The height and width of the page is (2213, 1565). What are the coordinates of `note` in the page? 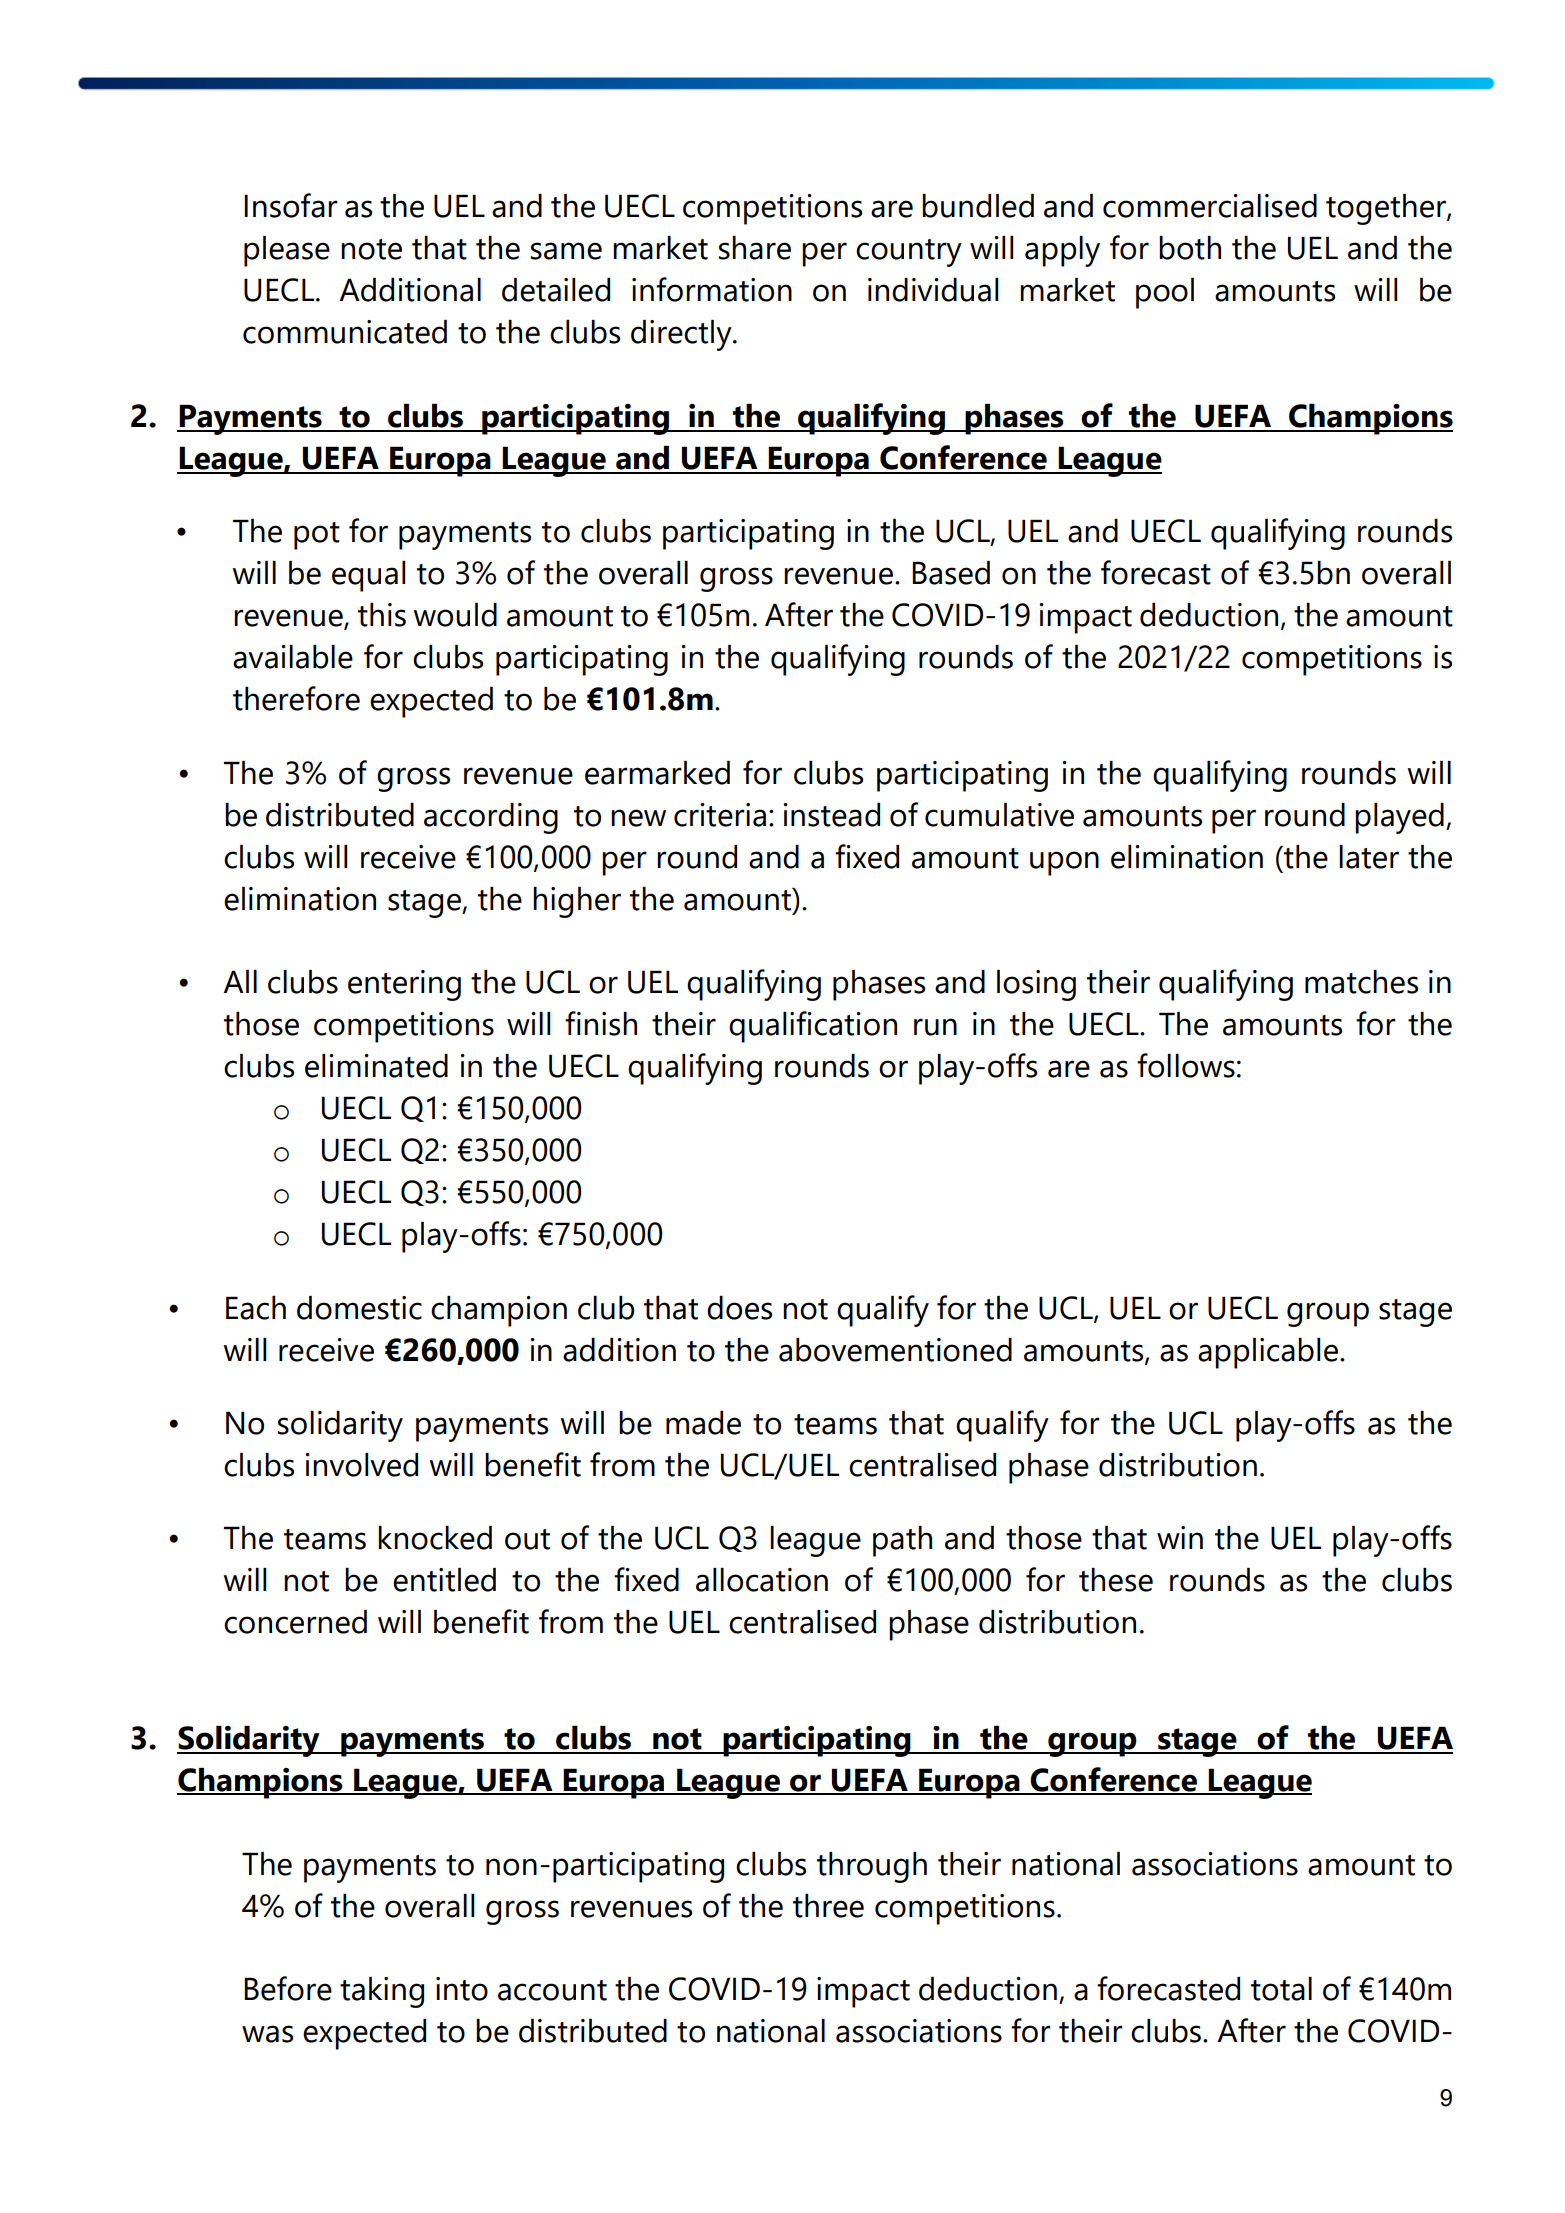 It's located at (371, 249).
